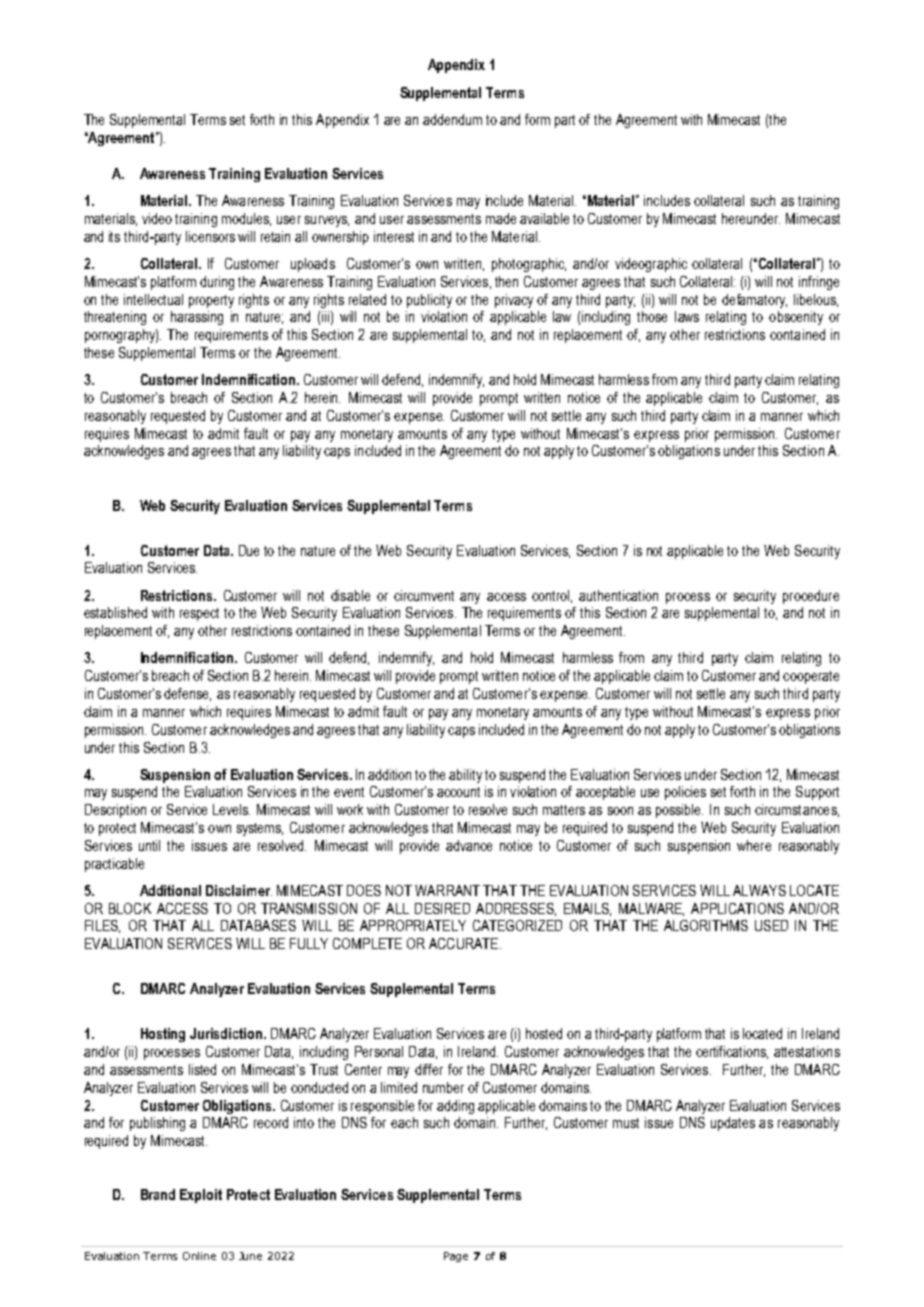  What do you see at coordinates (429, 1069) in the screenshot?
I see `differ` at bounding box center [429, 1069].
